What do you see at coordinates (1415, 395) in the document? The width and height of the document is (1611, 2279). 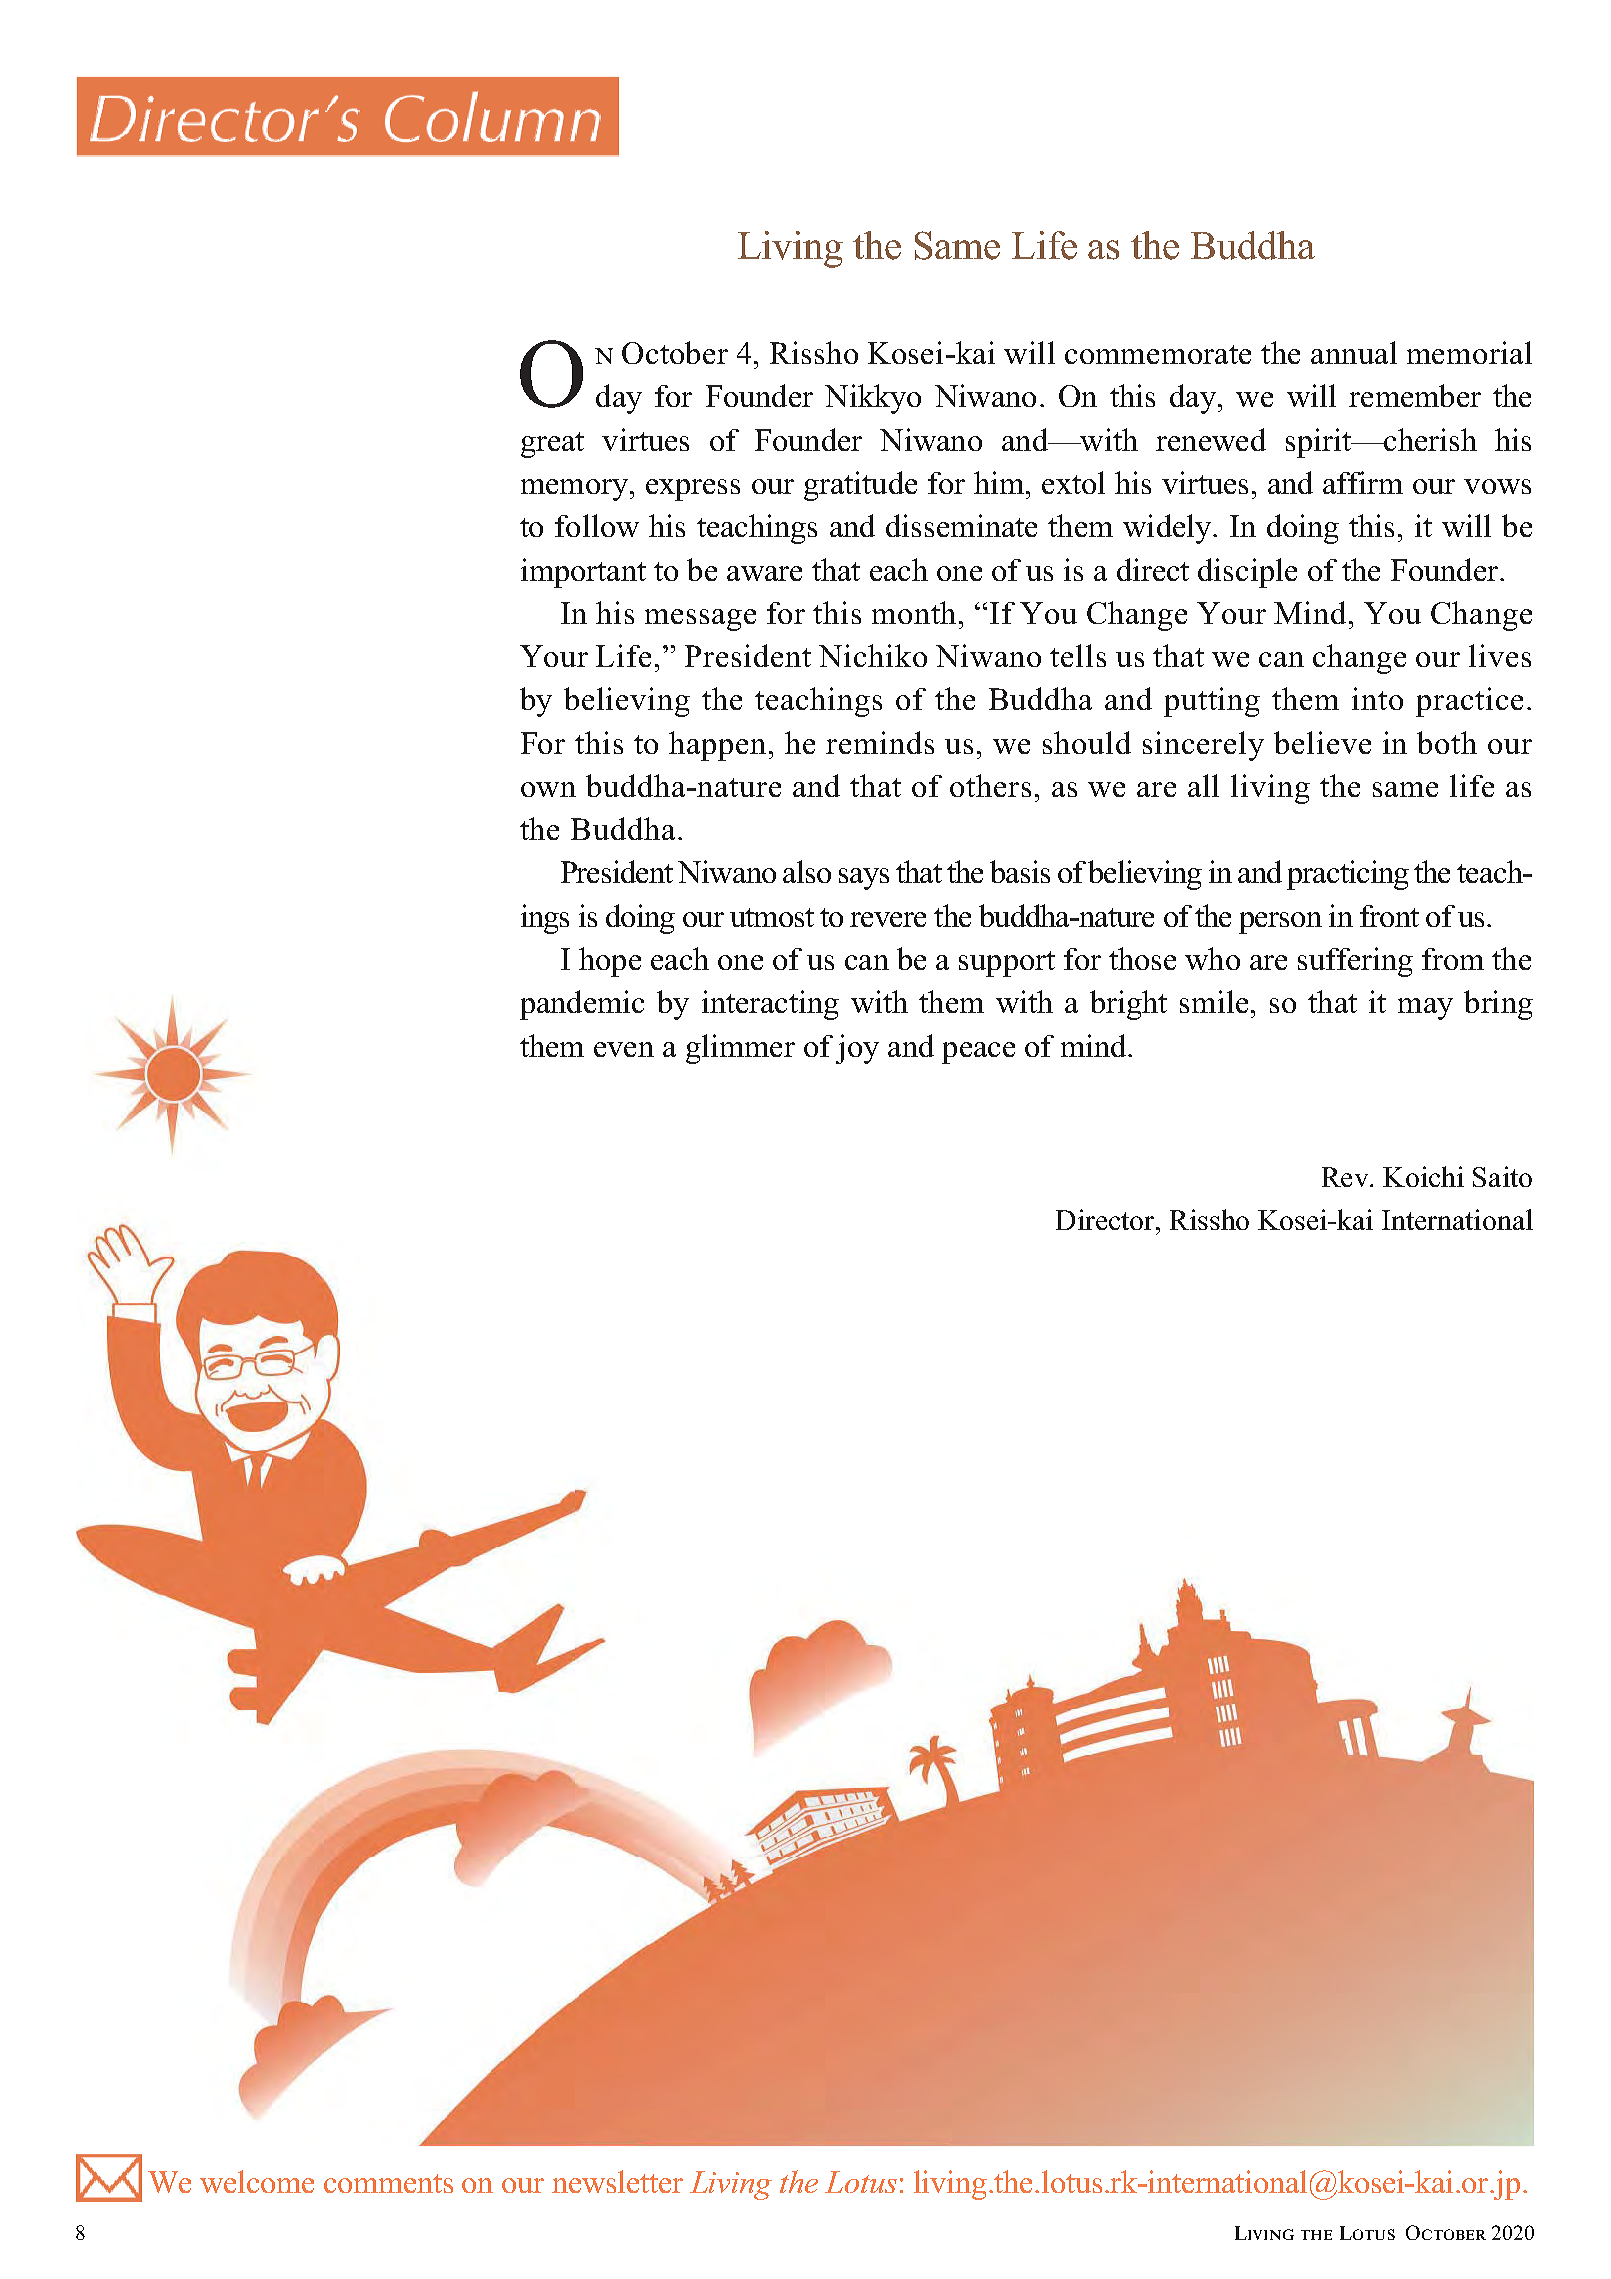 I see `remember` at bounding box center [1415, 395].
